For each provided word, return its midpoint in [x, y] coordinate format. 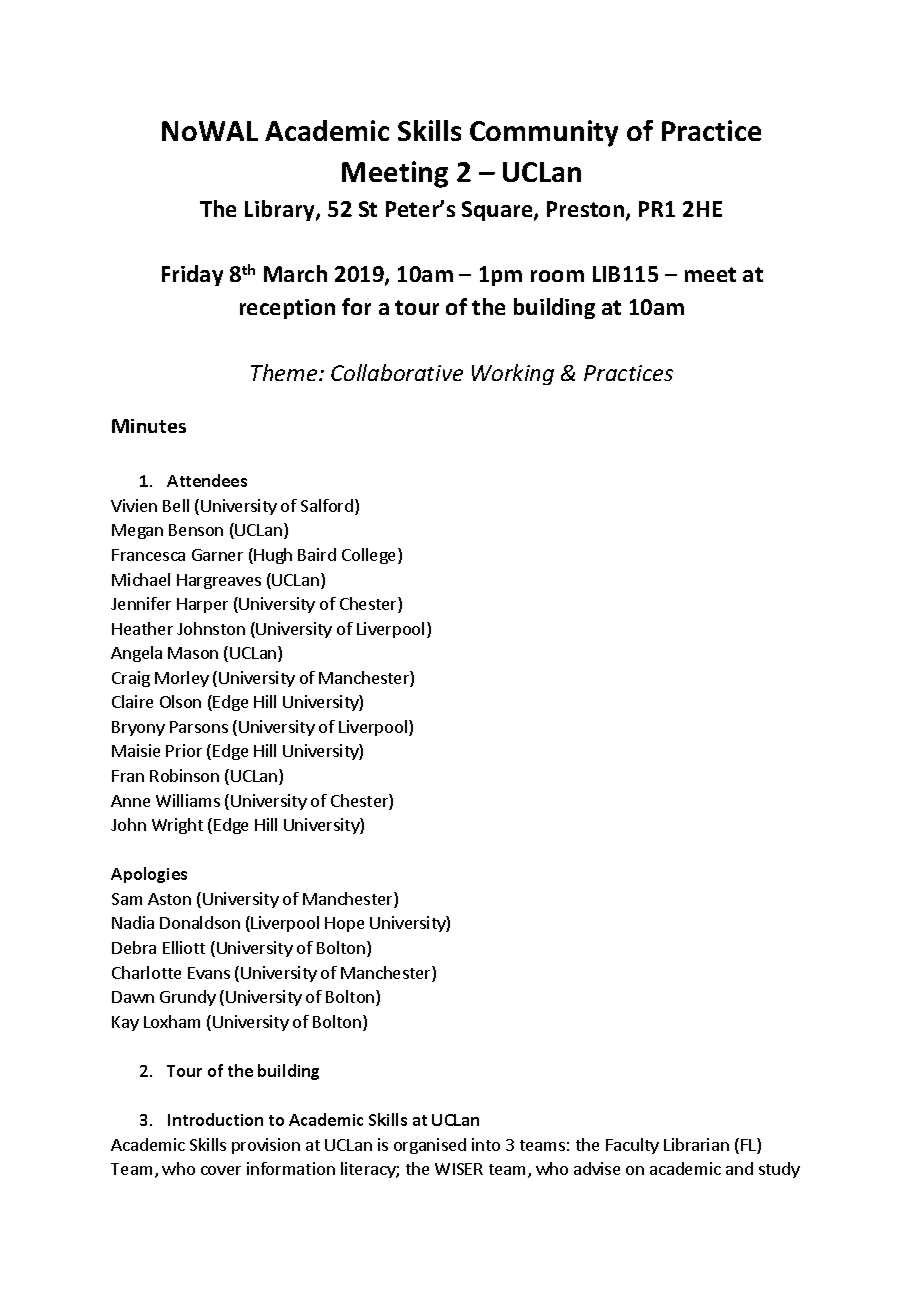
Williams [188, 800]
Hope [344, 924]
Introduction [215, 1119]
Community [544, 133]
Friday [192, 275]
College [370, 556]
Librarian [696, 1144]
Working [513, 374]
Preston [585, 209]
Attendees [207, 480]
